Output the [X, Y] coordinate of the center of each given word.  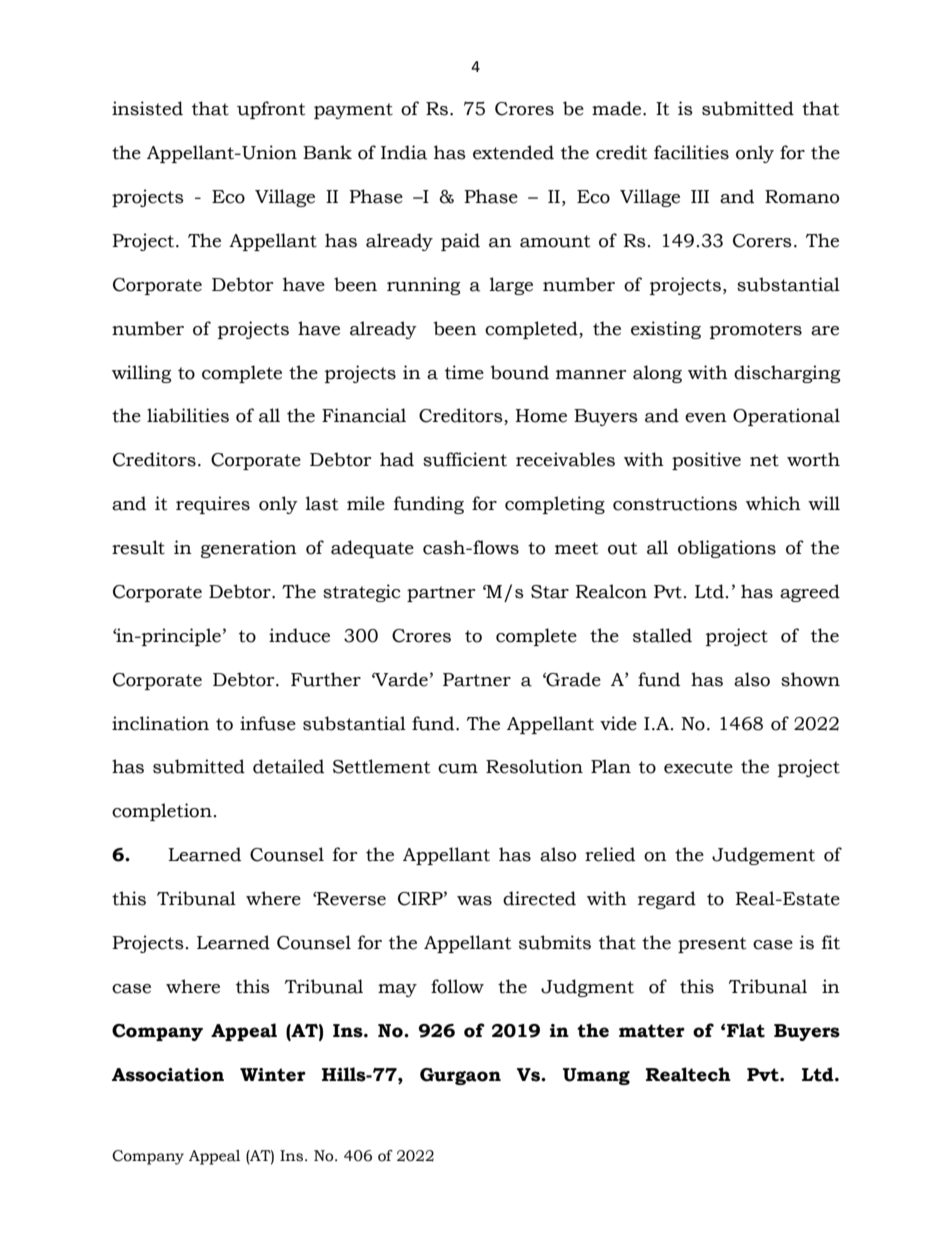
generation [249, 549]
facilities [691, 152]
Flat [746, 1030]
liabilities [188, 415]
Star [550, 592]
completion [162, 812]
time [464, 372]
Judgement [763, 856]
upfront [271, 110]
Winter [273, 1075]
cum [458, 769]
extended [513, 152]
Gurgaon [460, 1076]
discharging [787, 374]
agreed [810, 593]
